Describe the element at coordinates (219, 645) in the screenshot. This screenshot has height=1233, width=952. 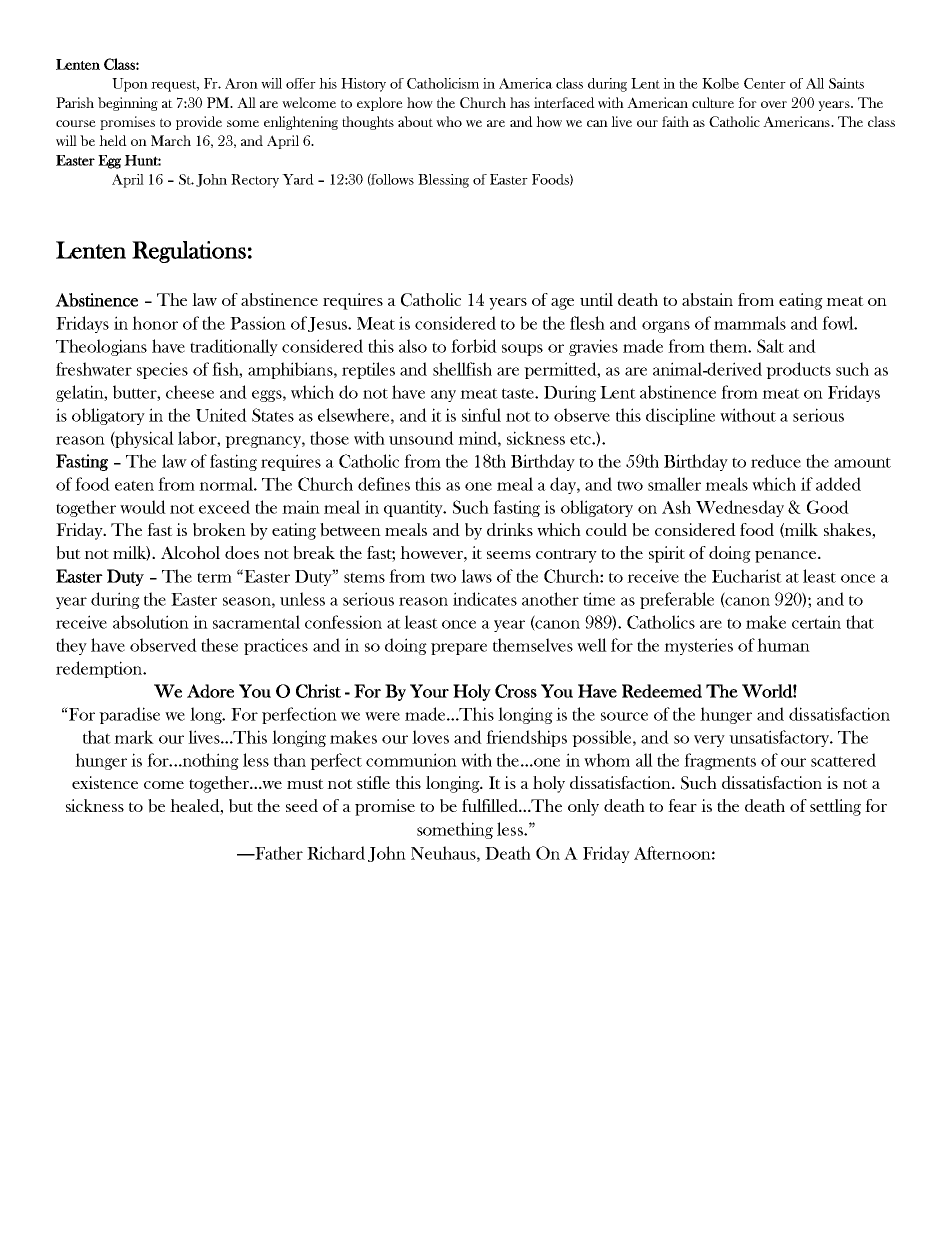
I see `these` at that location.
